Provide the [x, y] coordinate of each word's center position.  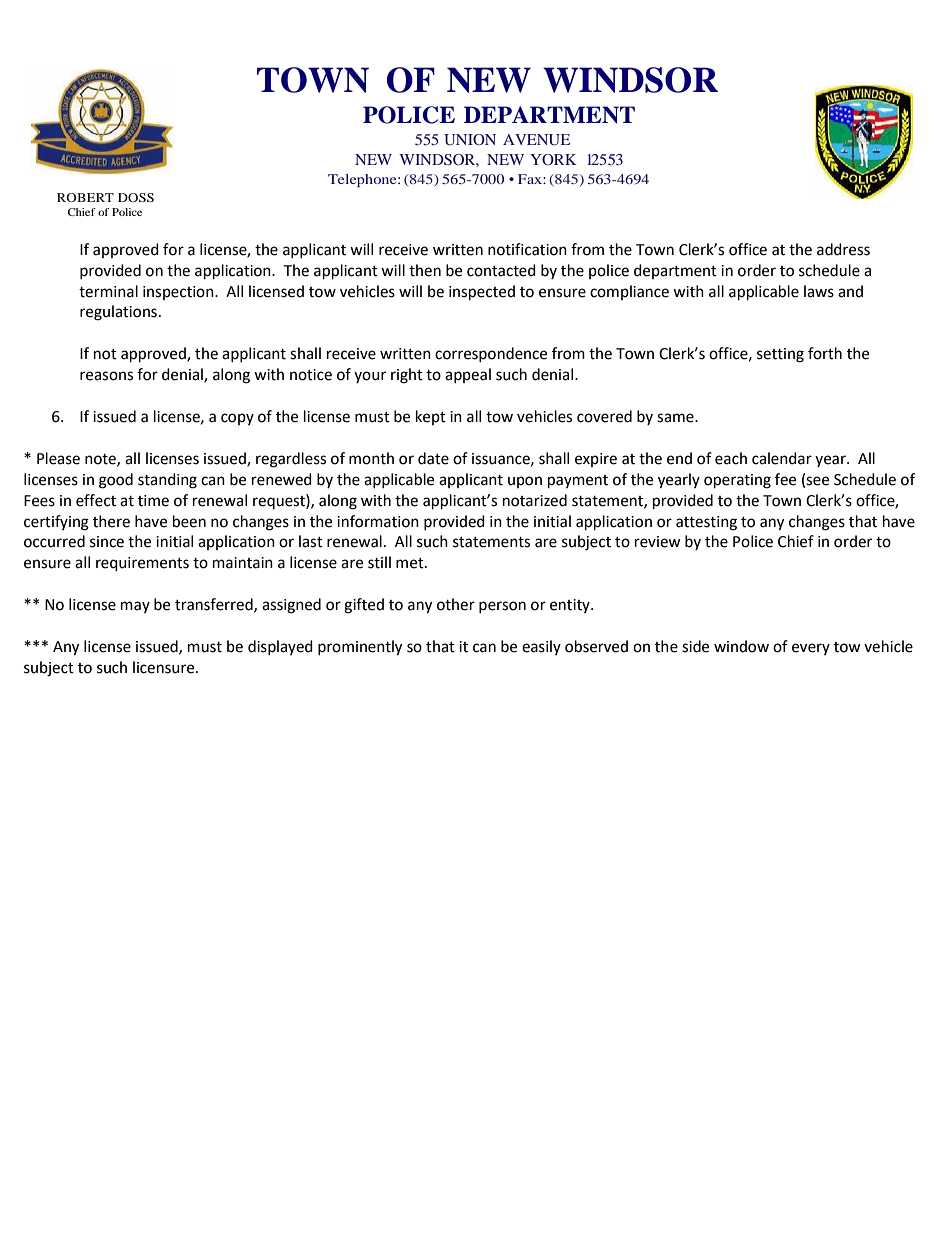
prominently [360, 648]
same [676, 418]
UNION [470, 140]
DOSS [136, 197]
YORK [553, 159]
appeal [468, 375]
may [135, 607]
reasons [106, 376]
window [741, 646]
